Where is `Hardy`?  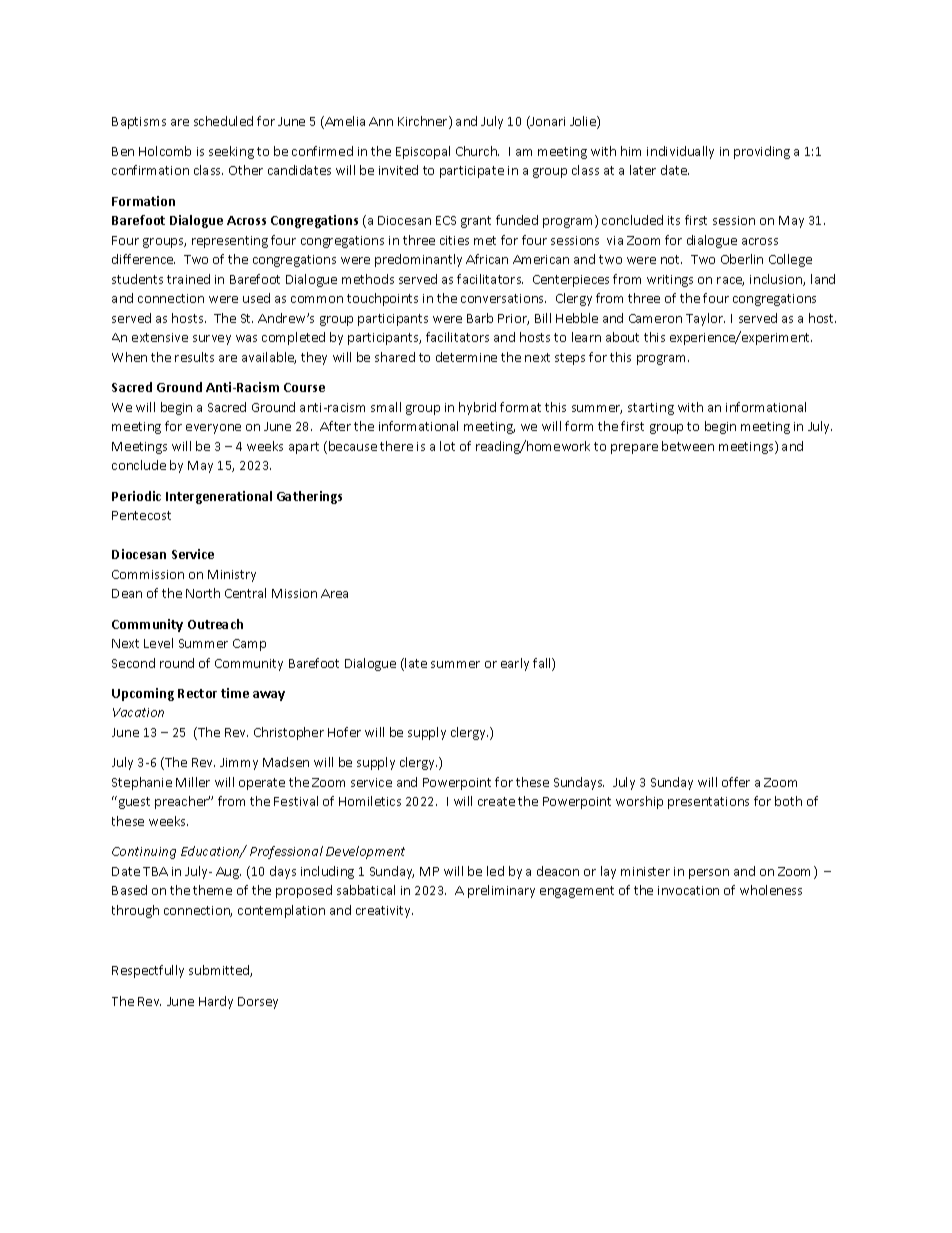
Hardy is located at coordinates (216, 1002).
